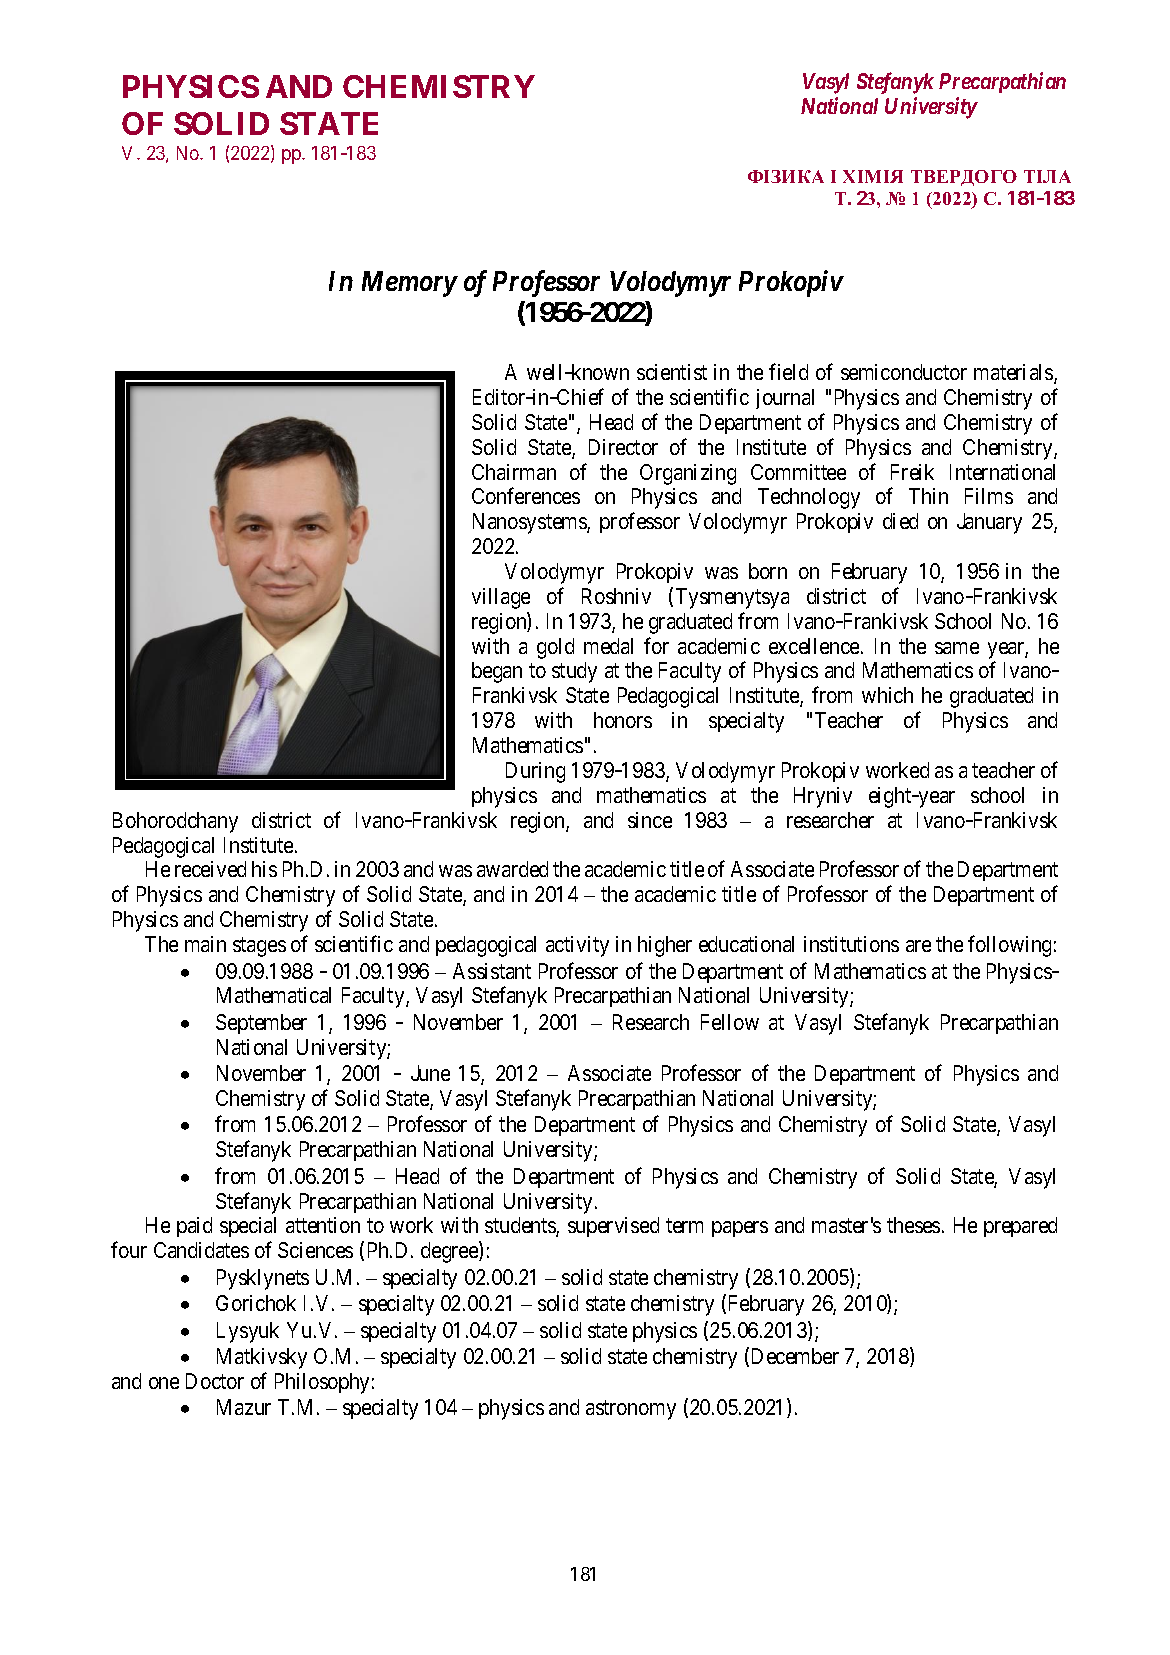  I want to click on study, so click(574, 672).
